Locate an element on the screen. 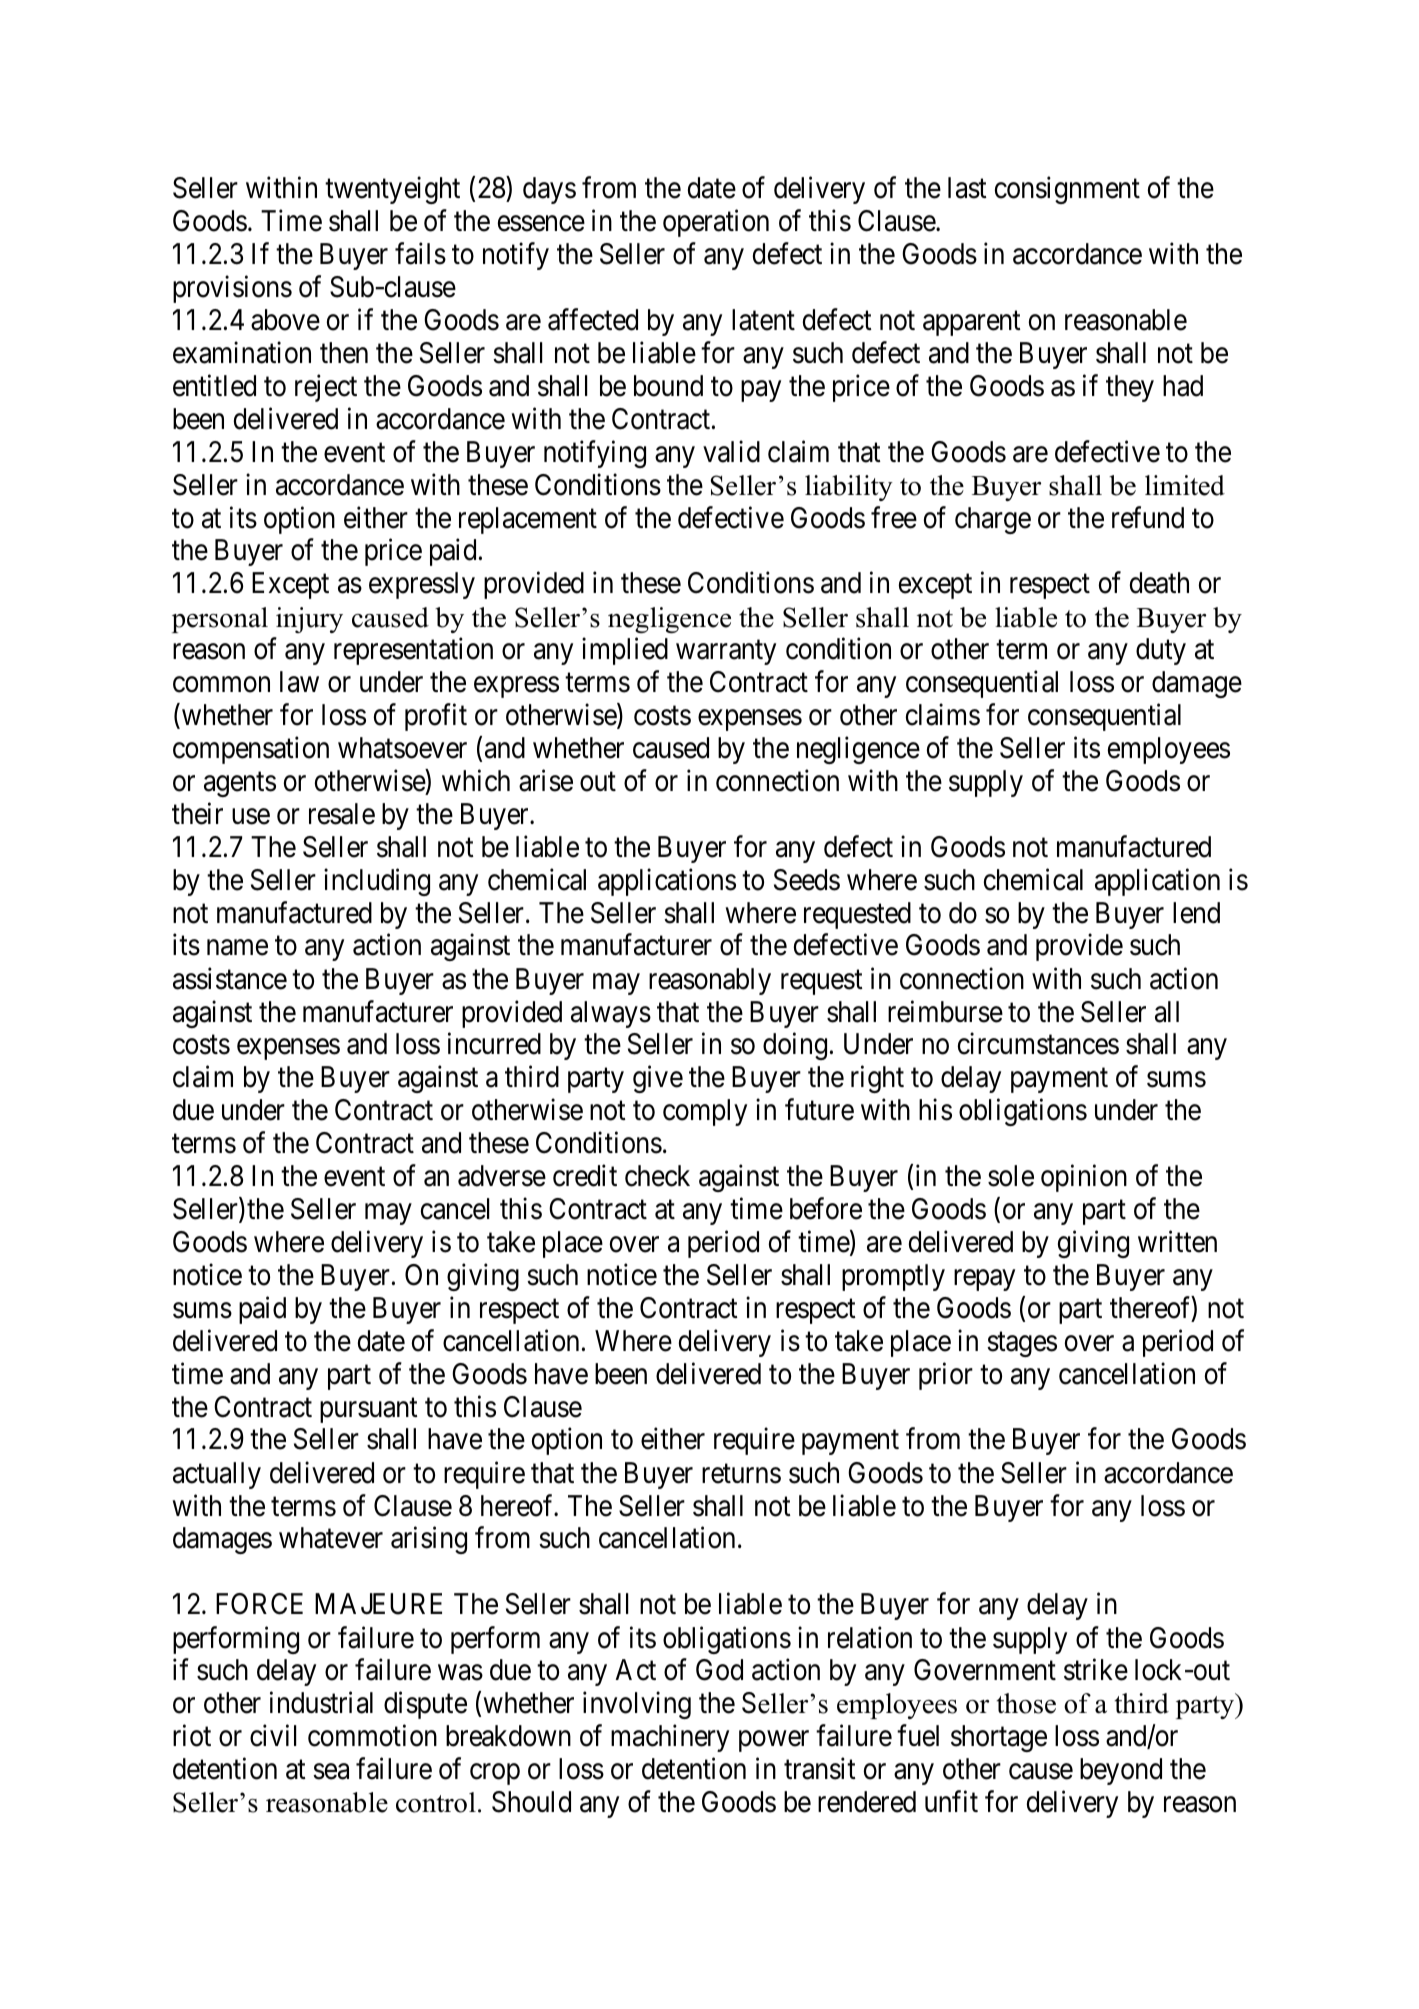  sea is located at coordinates (331, 1772).
